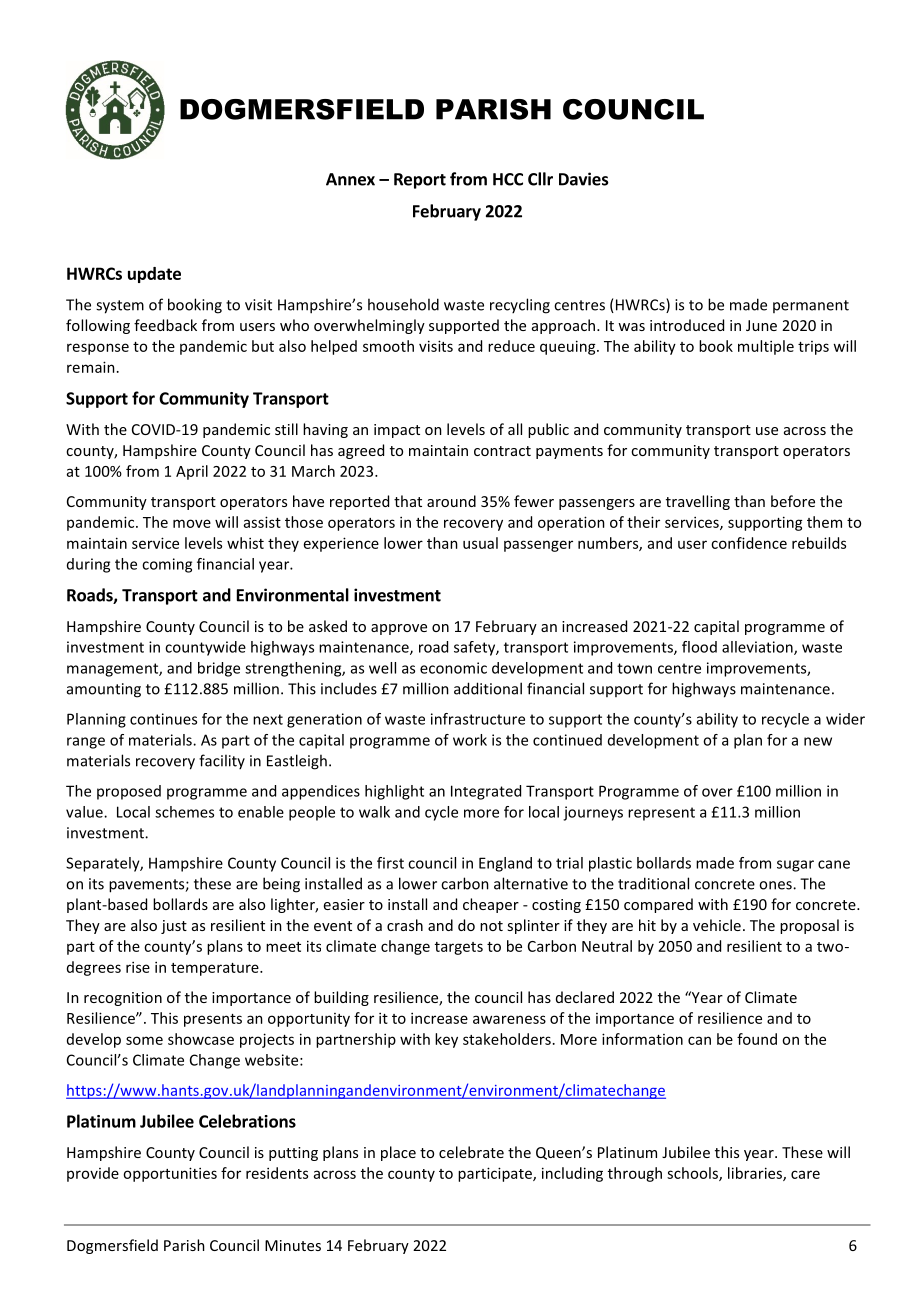  I want to click on libraries, so click(756, 1174).
